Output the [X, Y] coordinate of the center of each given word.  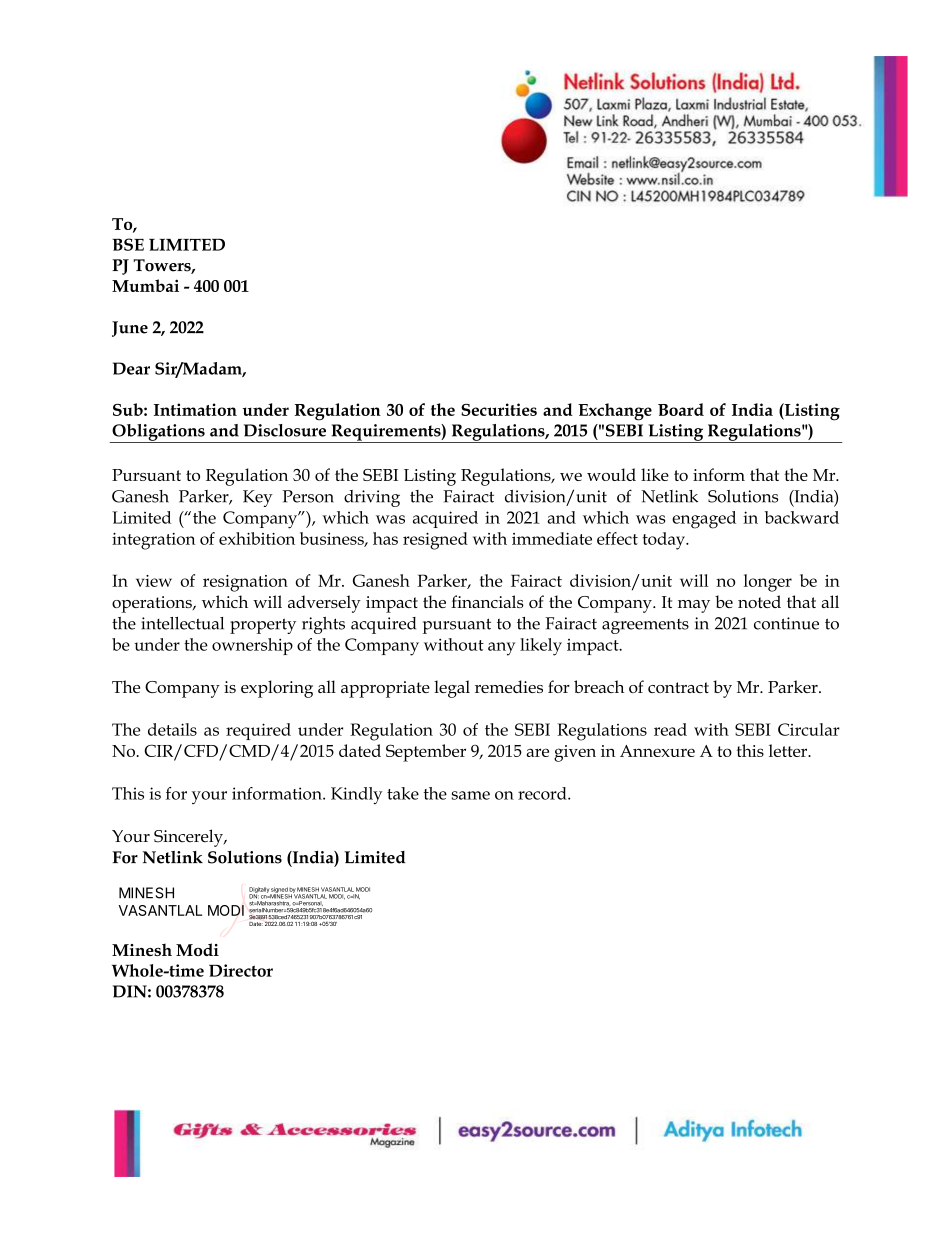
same [471, 795]
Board [681, 409]
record [543, 793]
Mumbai [145, 285]
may [694, 606]
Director [241, 970]
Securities [499, 409]
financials [487, 601]
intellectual [182, 623]
